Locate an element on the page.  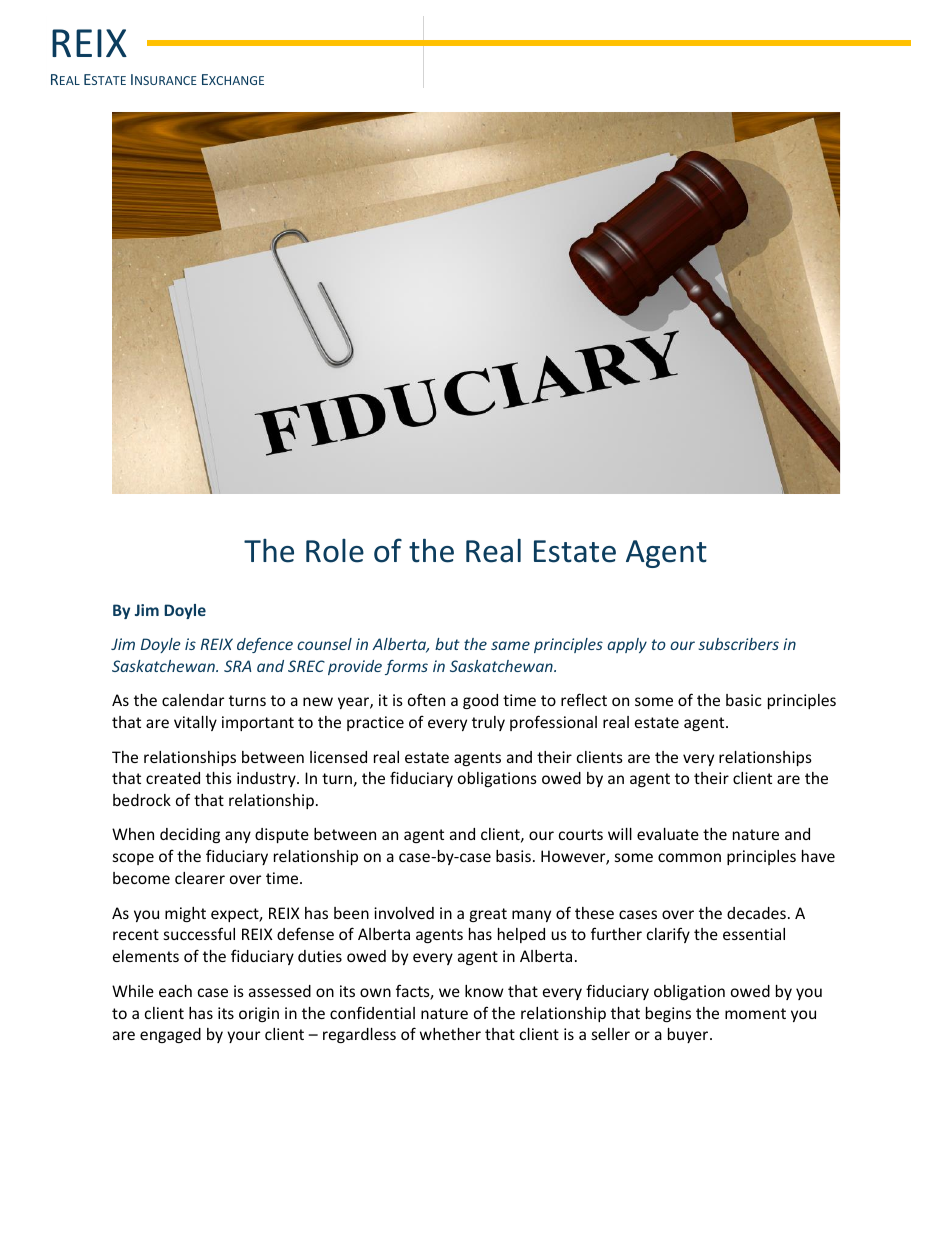
decades is located at coordinates (756, 913).
